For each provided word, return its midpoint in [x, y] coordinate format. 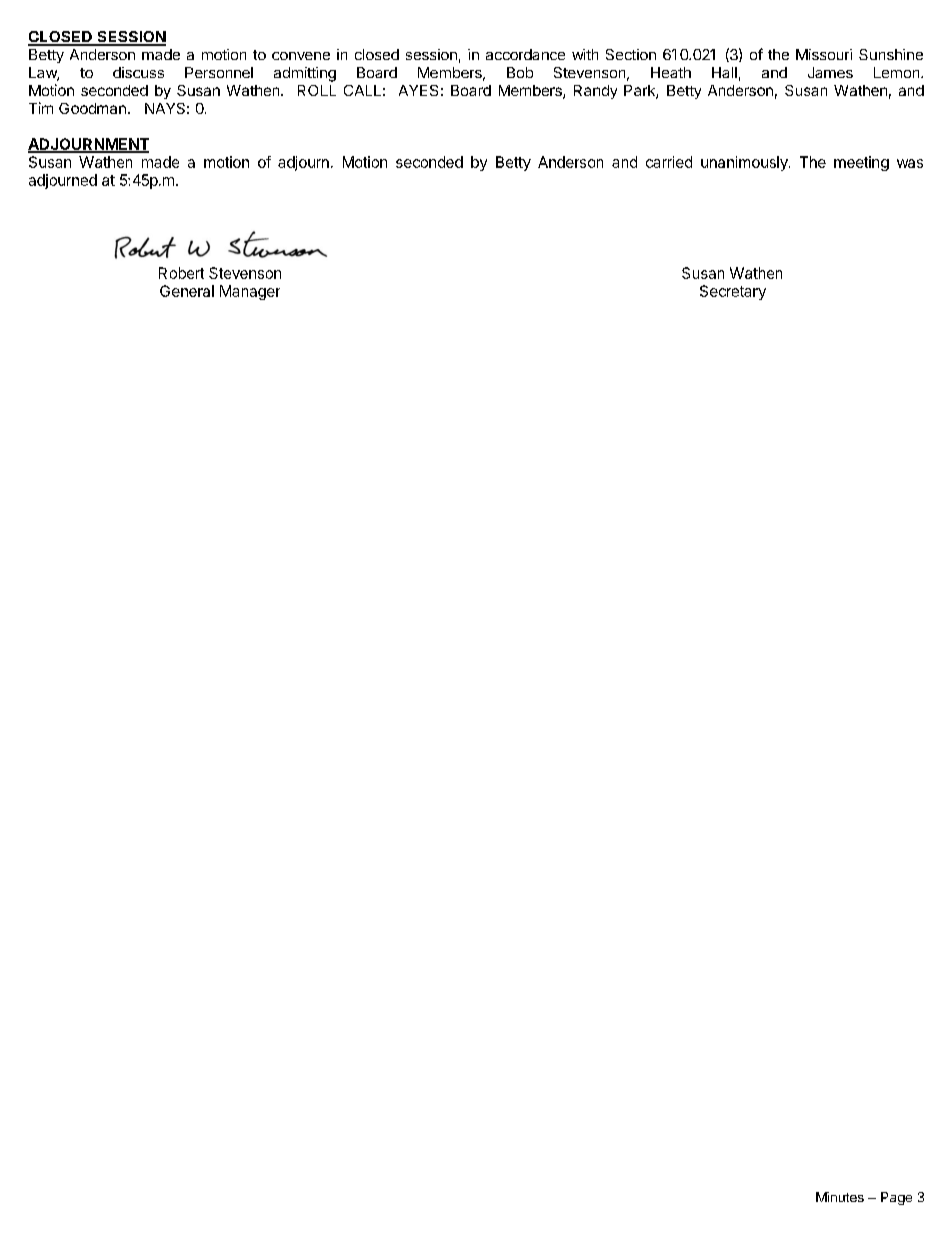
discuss [138, 72]
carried [669, 162]
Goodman [92, 108]
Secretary [733, 292]
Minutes [840, 1197]
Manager [250, 292]
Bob [520, 72]
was [910, 163]
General [187, 291]
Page [896, 1198]
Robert [181, 273]
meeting [861, 163]
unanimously [745, 163]
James [830, 72]
